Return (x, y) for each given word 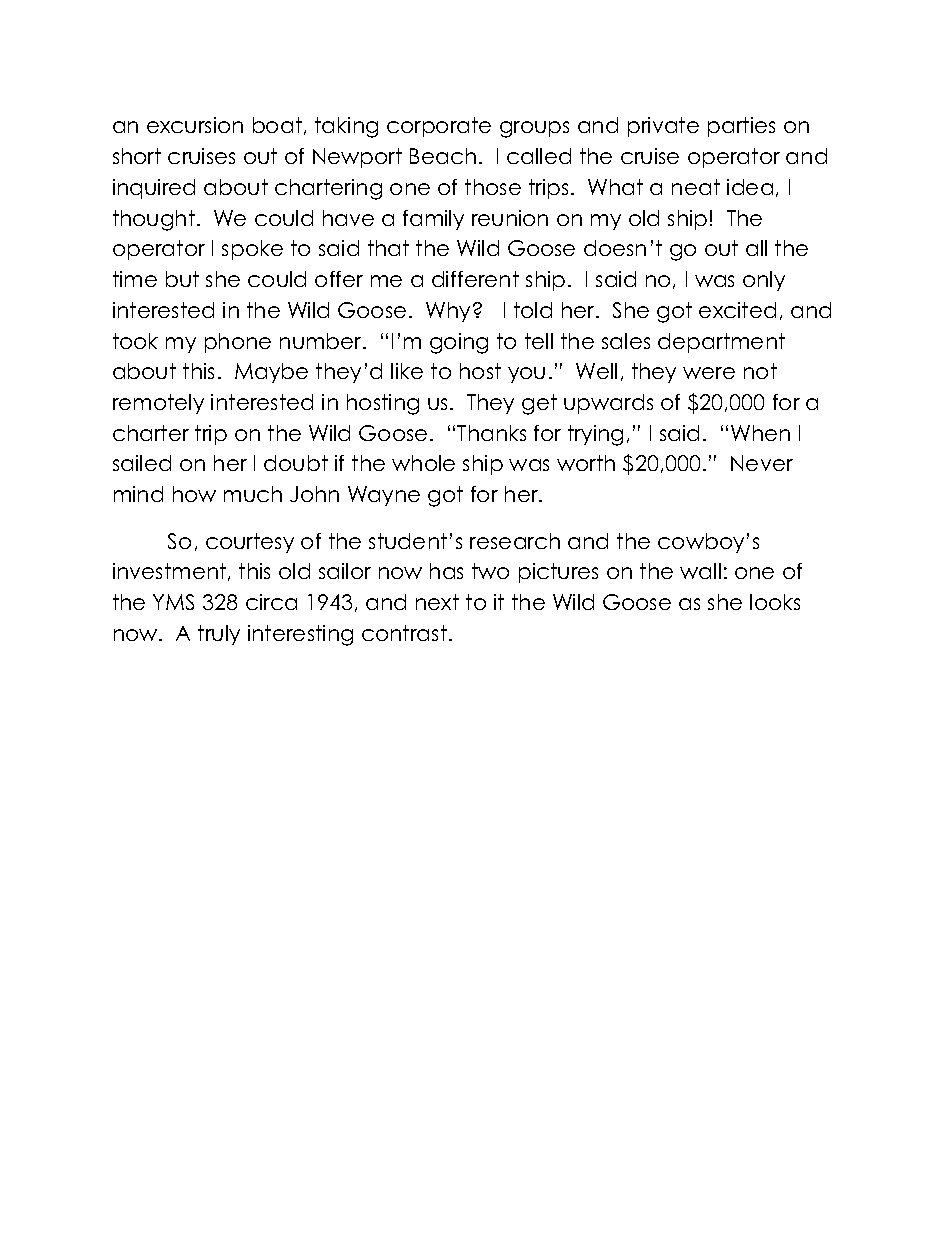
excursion (195, 125)
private (663, 127)
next (437, 602)
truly (219, 635)
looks (775, 602)
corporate (439, 127)
